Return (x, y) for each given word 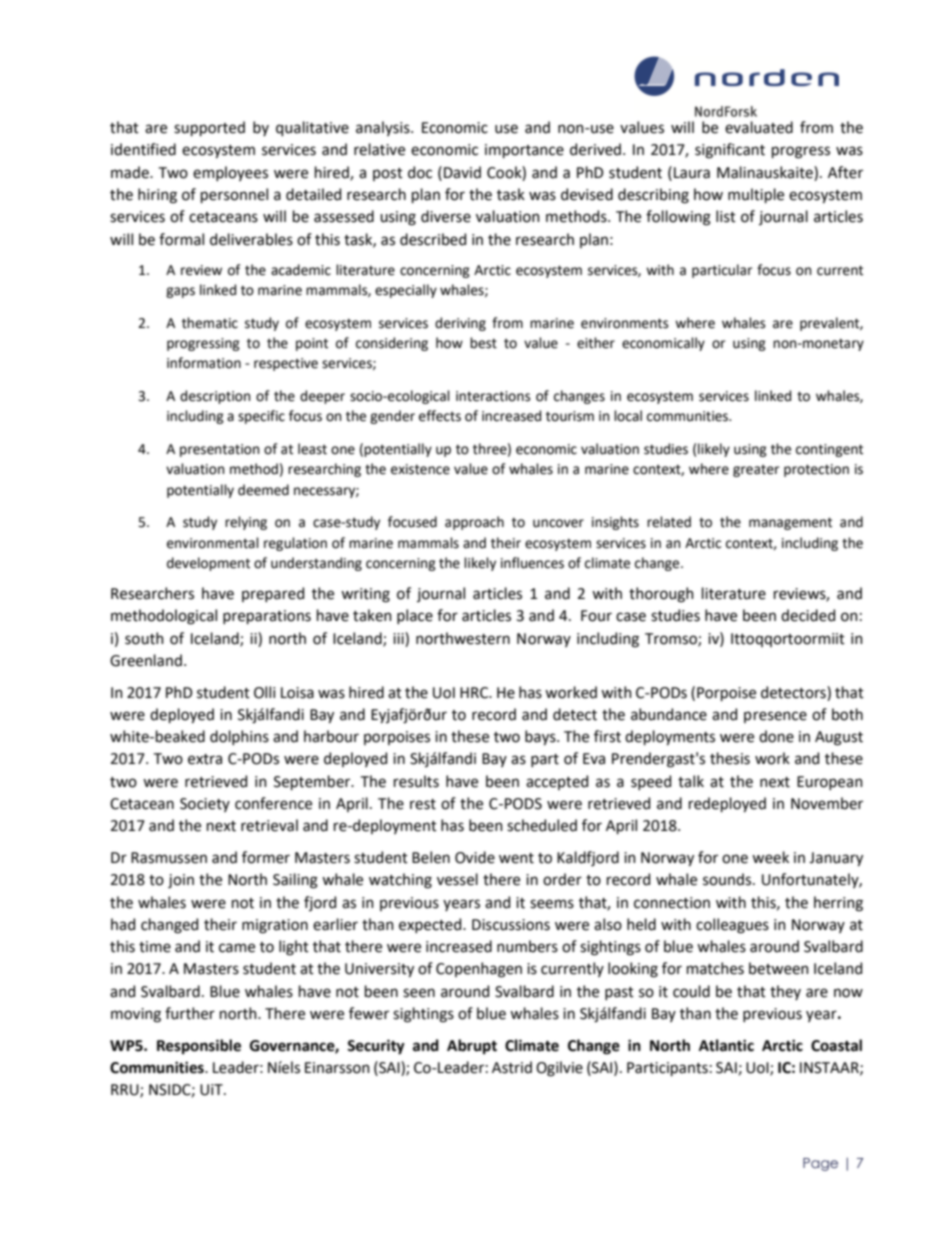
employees (230, 173)
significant (730, 151)
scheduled (542, 825)
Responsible (199, 1046)
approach (474, 523)
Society (205, 805)
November (827, 803)
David (462, 172)
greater (756, 471)
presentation (219, 450)
